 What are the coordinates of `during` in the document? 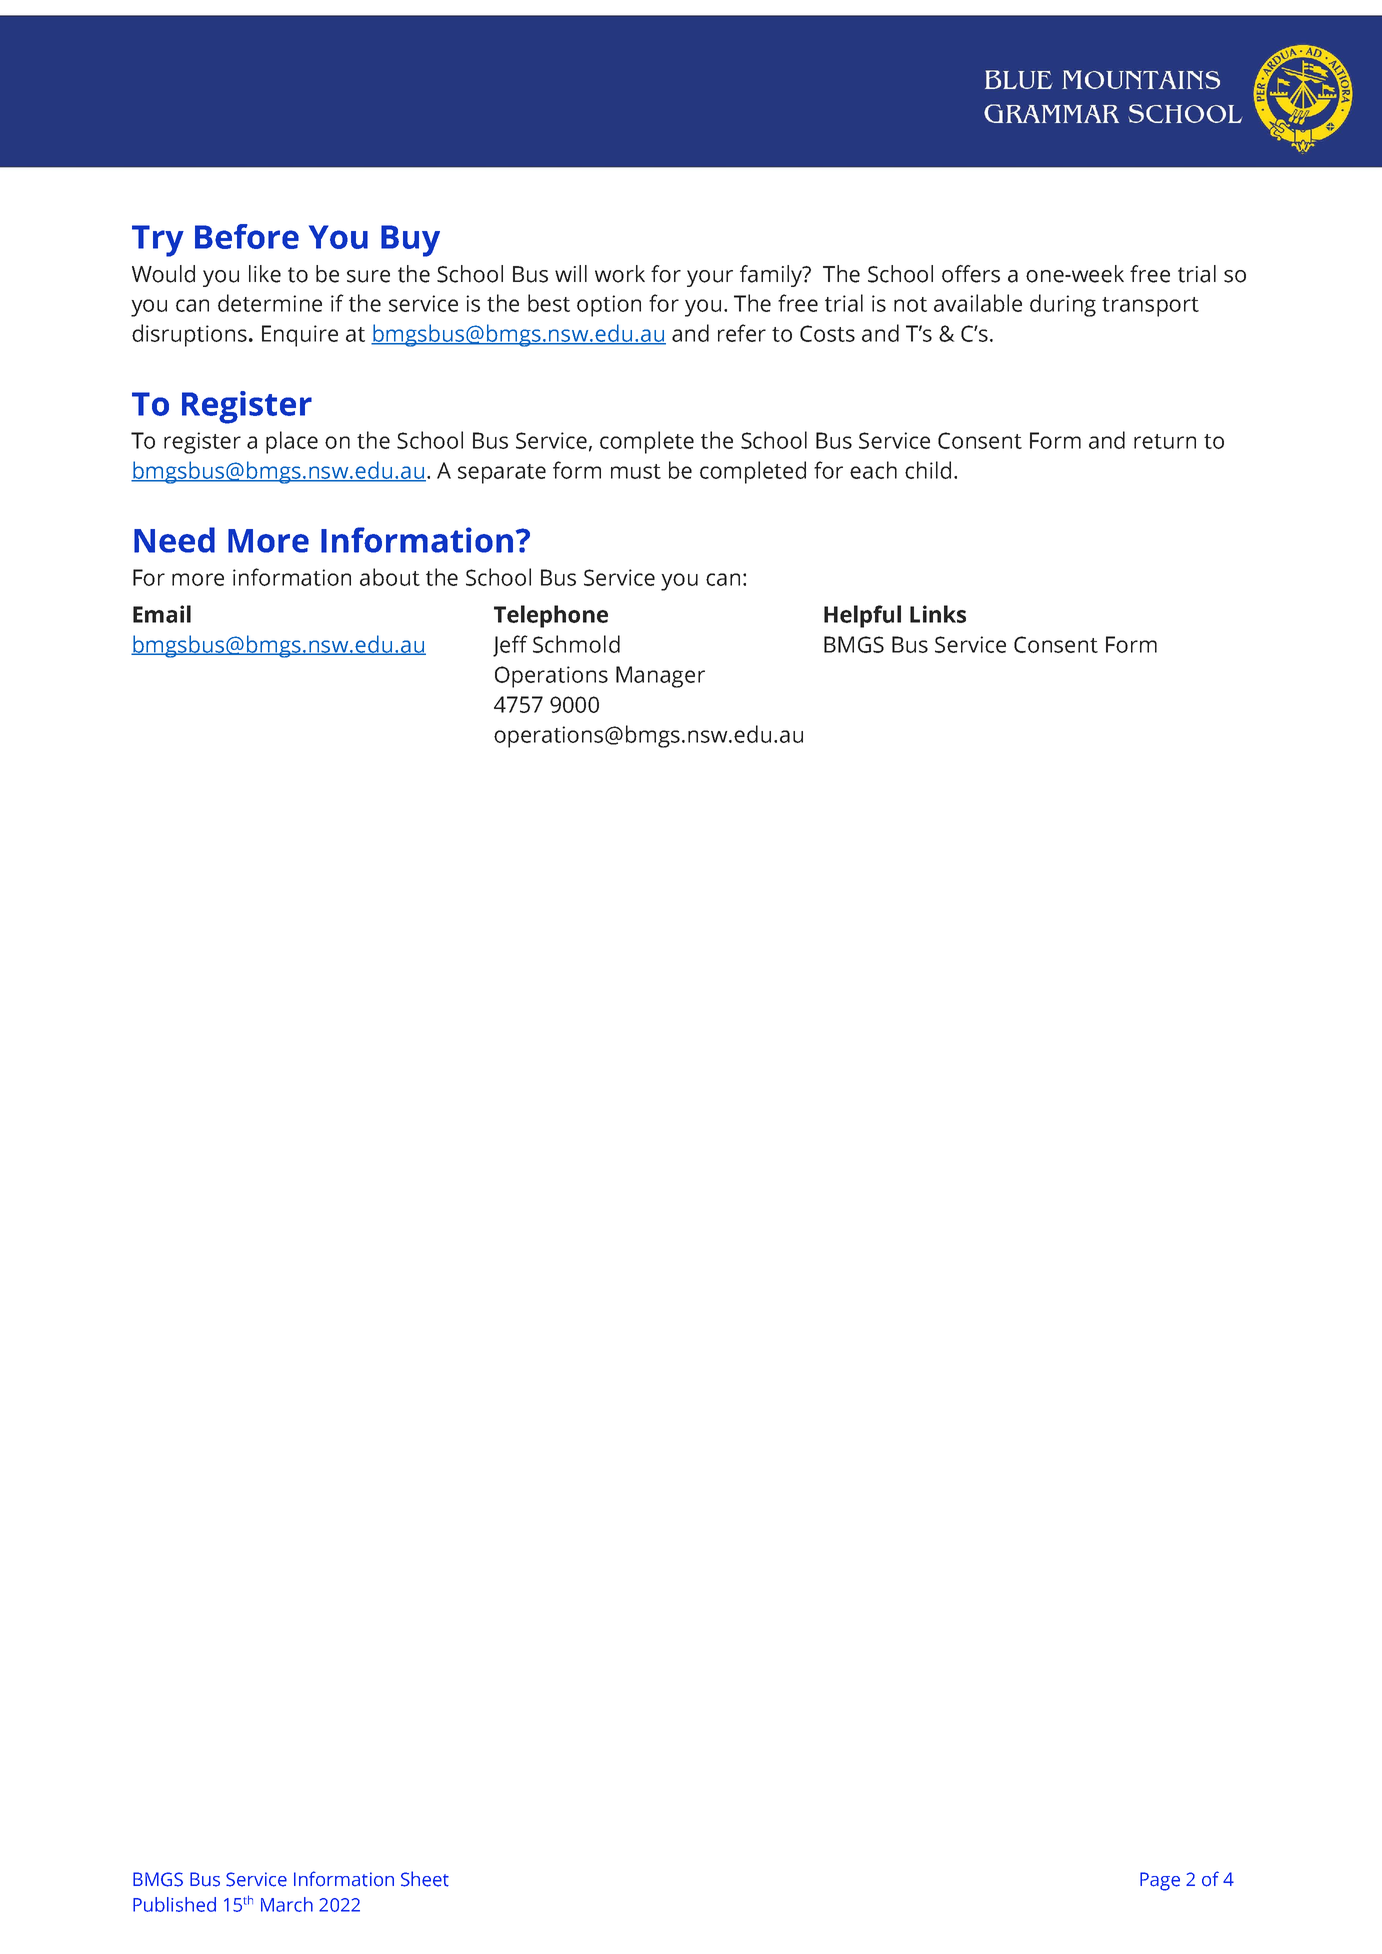 It's located at (1063, 305).
